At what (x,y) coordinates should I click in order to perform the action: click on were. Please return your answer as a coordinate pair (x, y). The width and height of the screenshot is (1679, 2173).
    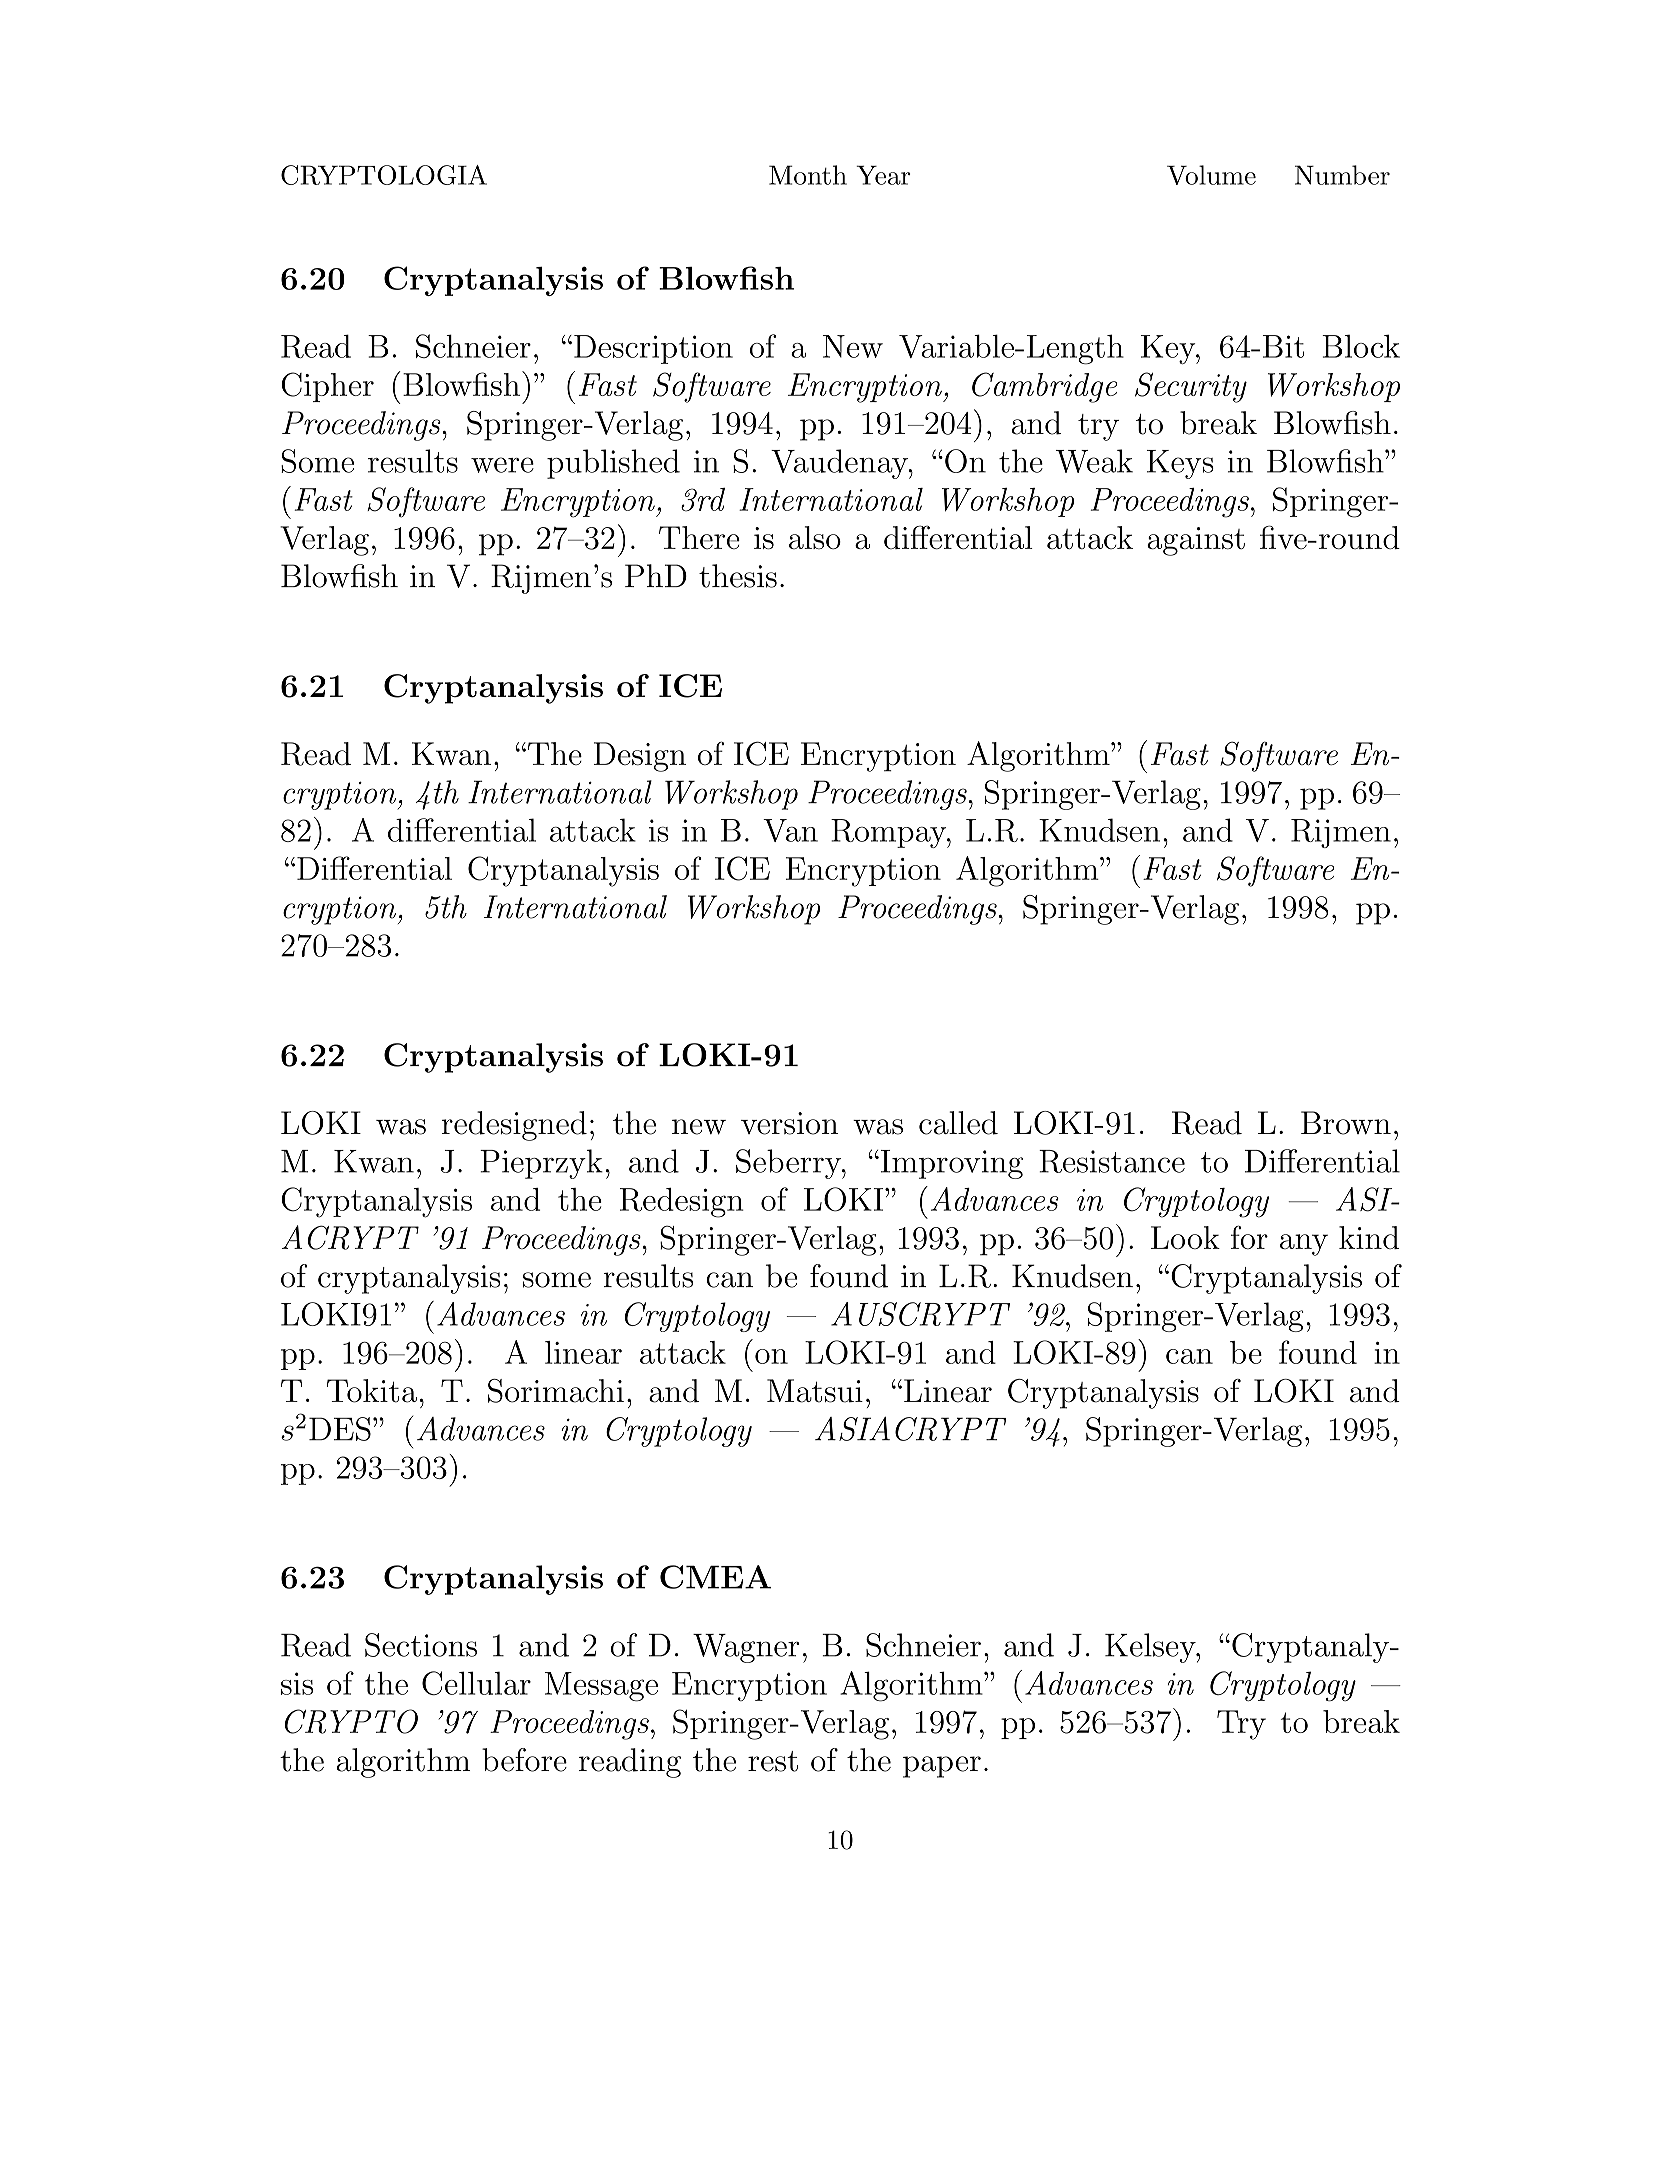
    Looking at the image, I should click on (502, 465).
